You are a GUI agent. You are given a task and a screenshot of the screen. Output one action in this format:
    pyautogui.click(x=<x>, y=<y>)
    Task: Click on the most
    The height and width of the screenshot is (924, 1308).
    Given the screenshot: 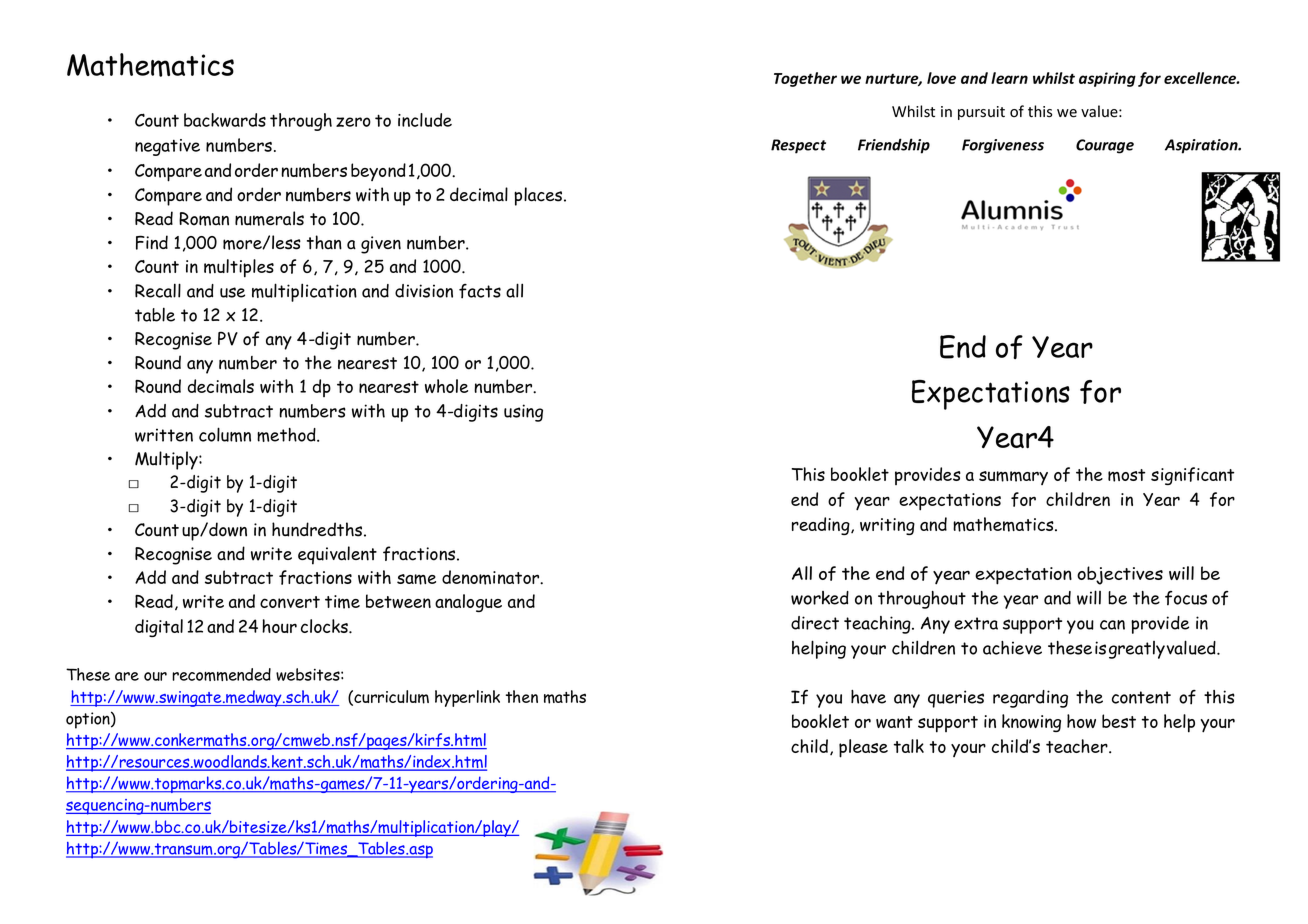 What is the action you would take?
    pyautogui.click(x=1126, y=475)
